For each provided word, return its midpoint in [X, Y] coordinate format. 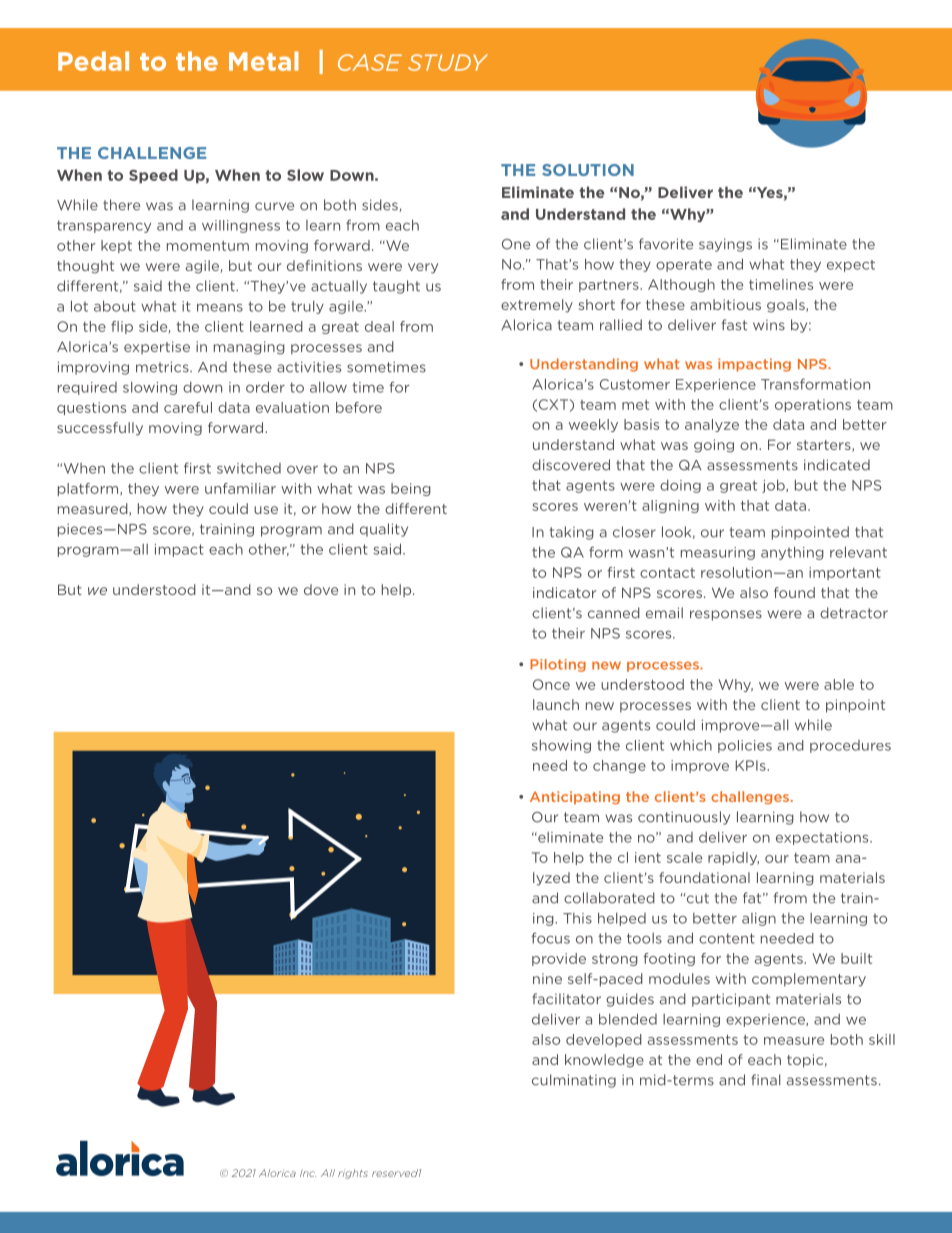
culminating [574, 1081]
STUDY [448, 62]
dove [321, 589]
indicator [564, 592]
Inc [308, 1173]
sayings [725, 245]
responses [726, 615]
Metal [264, 61]
